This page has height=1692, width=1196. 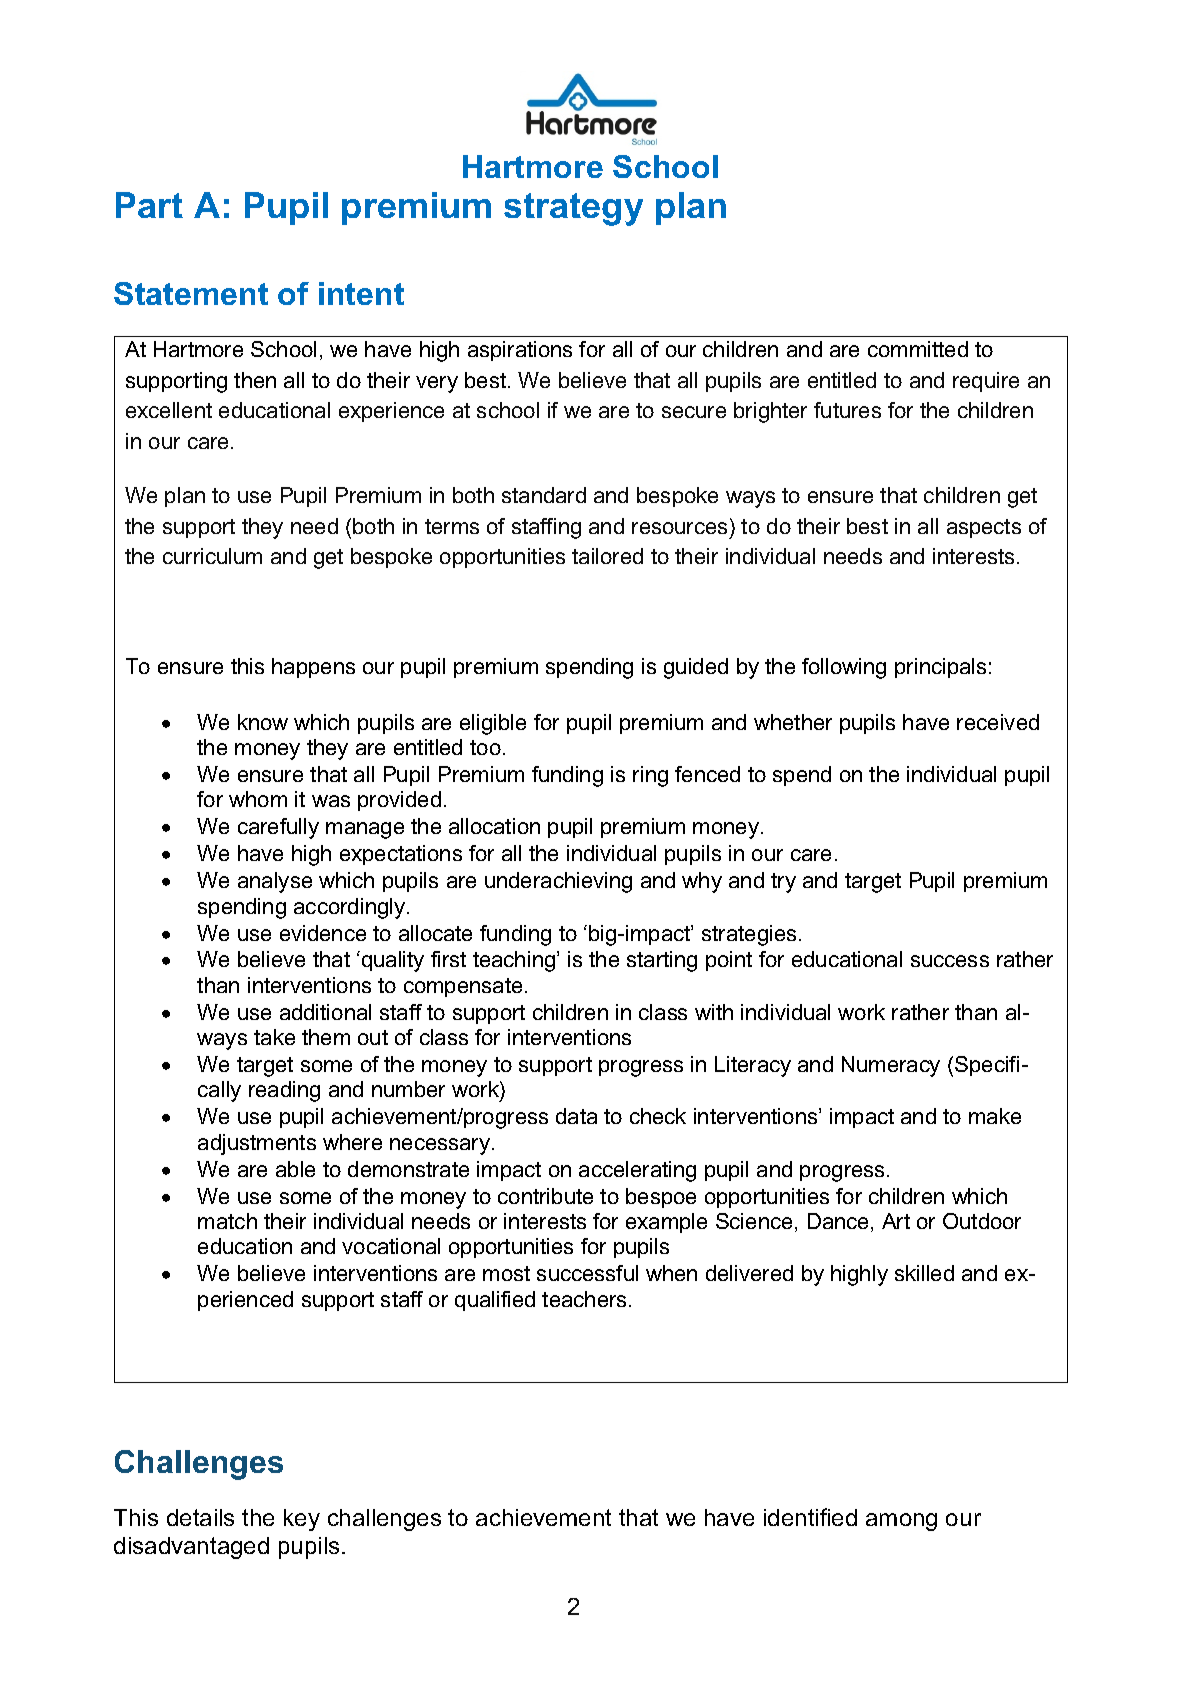 What do you see at coordinates (558, 882) in the page?
I see `underachieving` at bounding box center [558, 882].
